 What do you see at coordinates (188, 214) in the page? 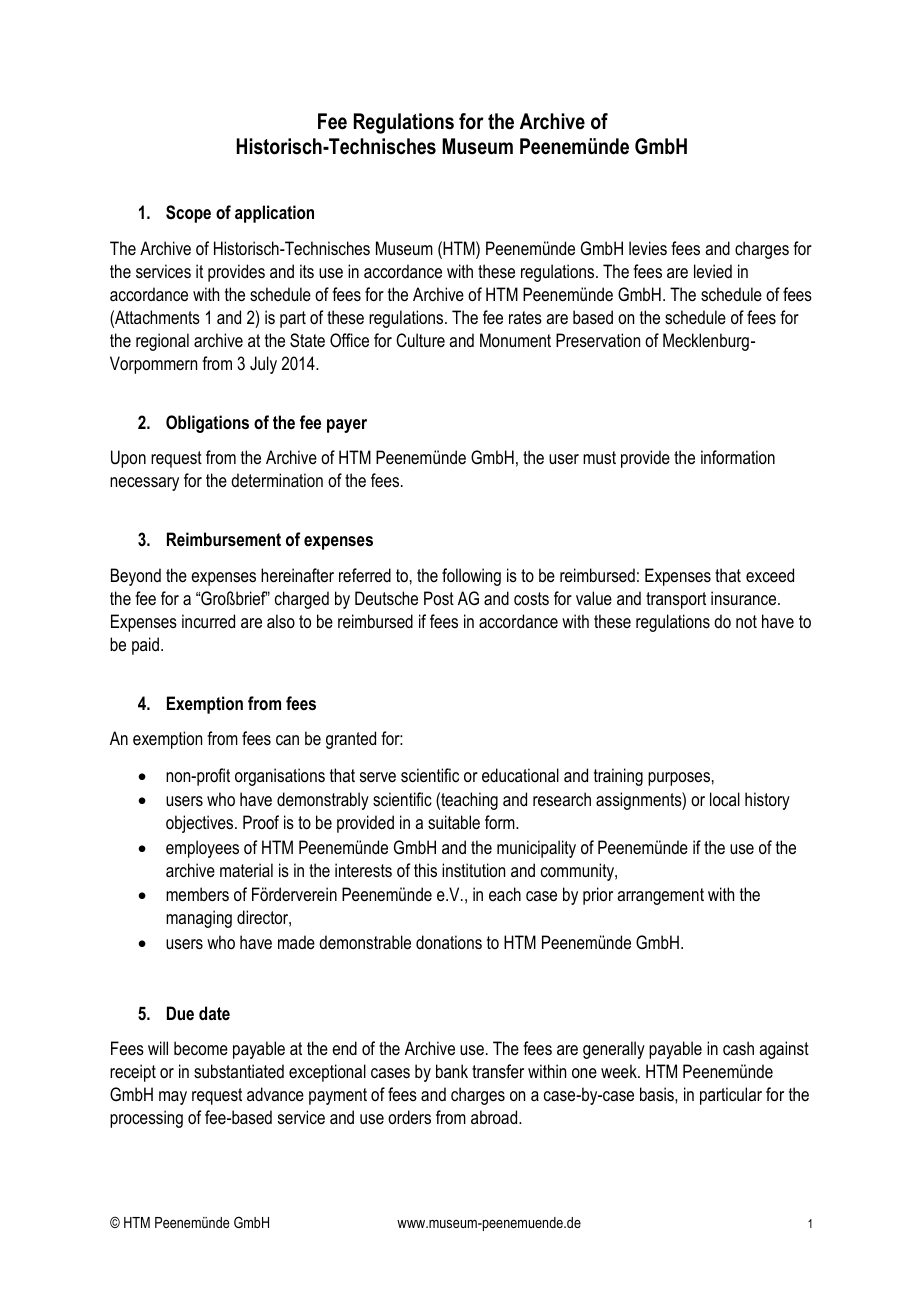
I see `Scope` at bounding box center [188, 214].
